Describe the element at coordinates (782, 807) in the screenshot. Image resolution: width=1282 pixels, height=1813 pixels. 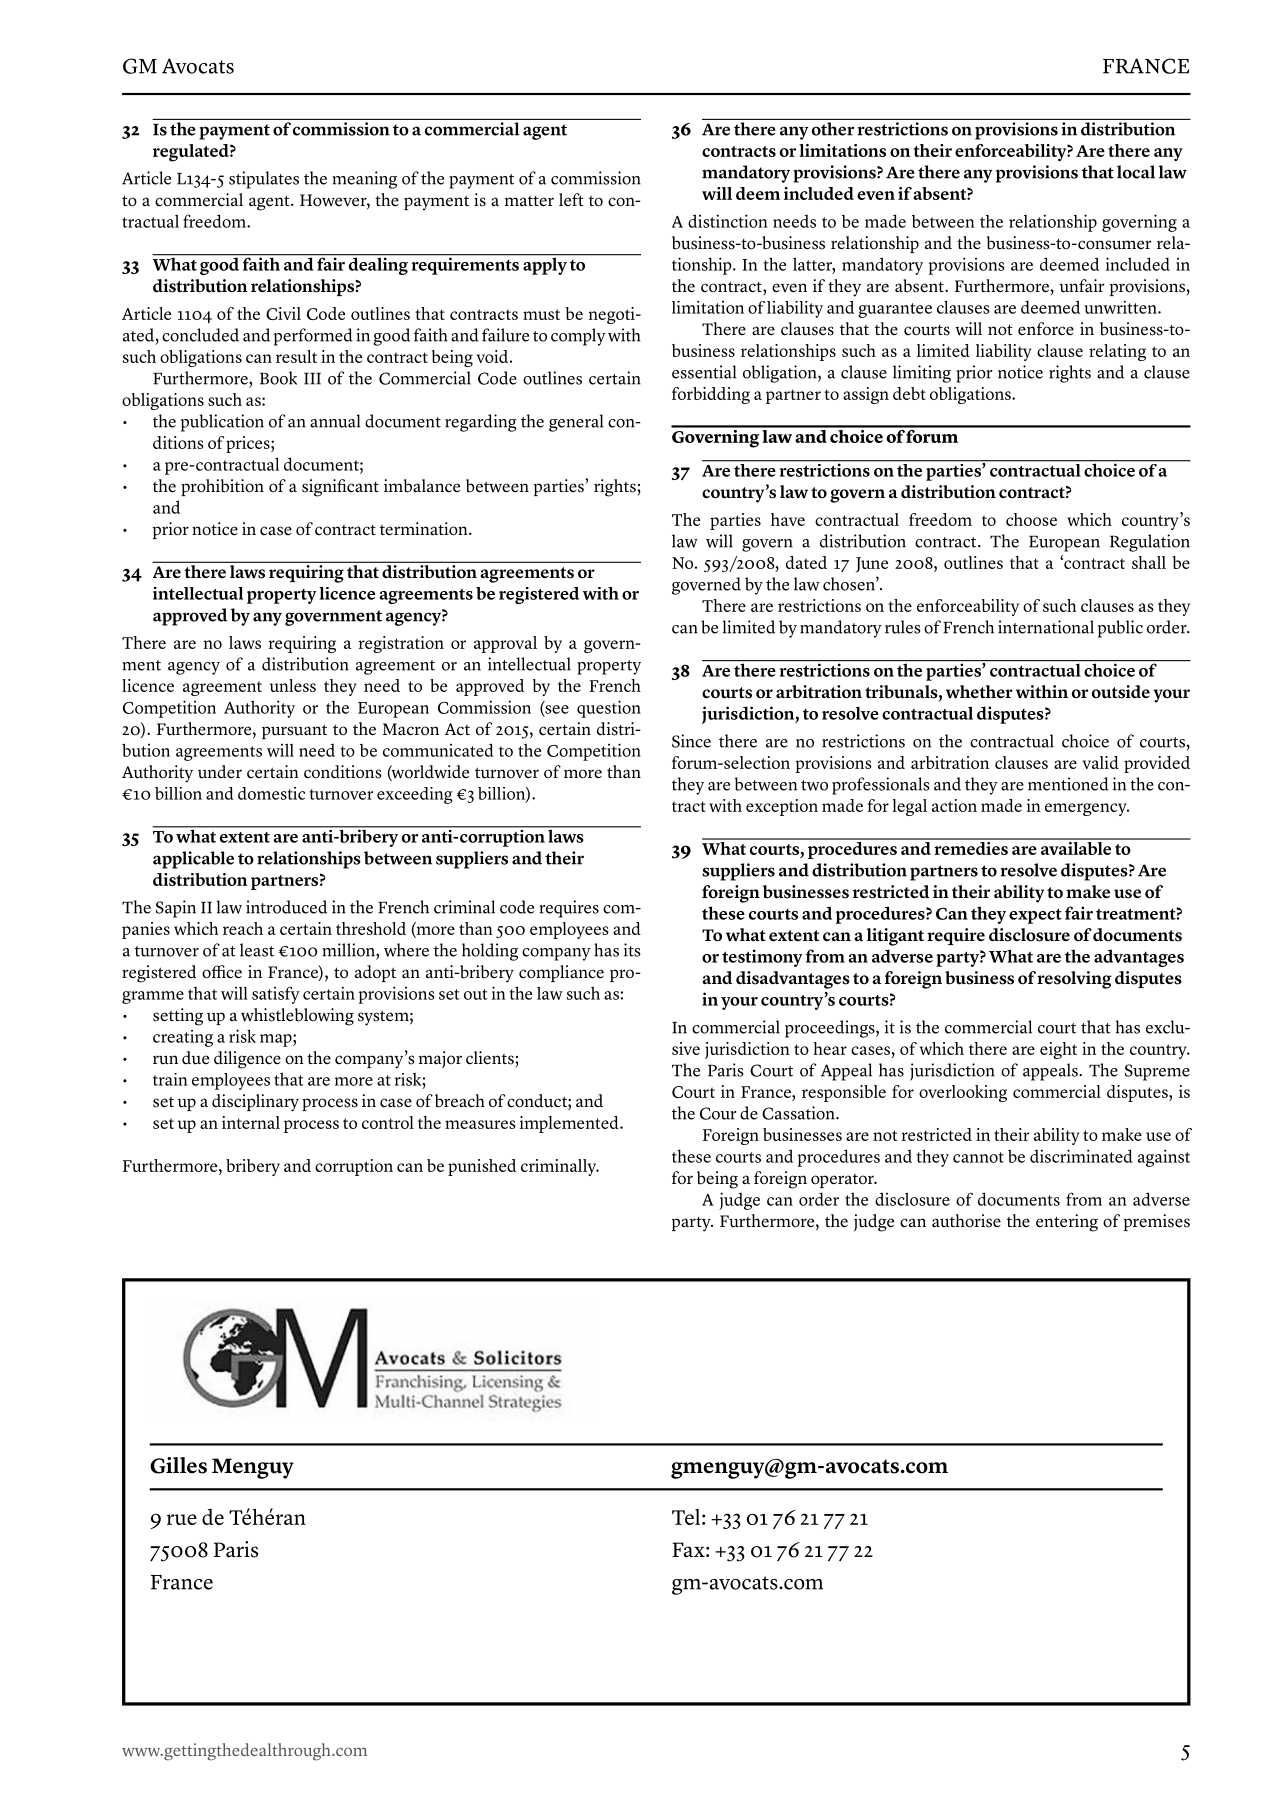
I see `exception` at that location.
